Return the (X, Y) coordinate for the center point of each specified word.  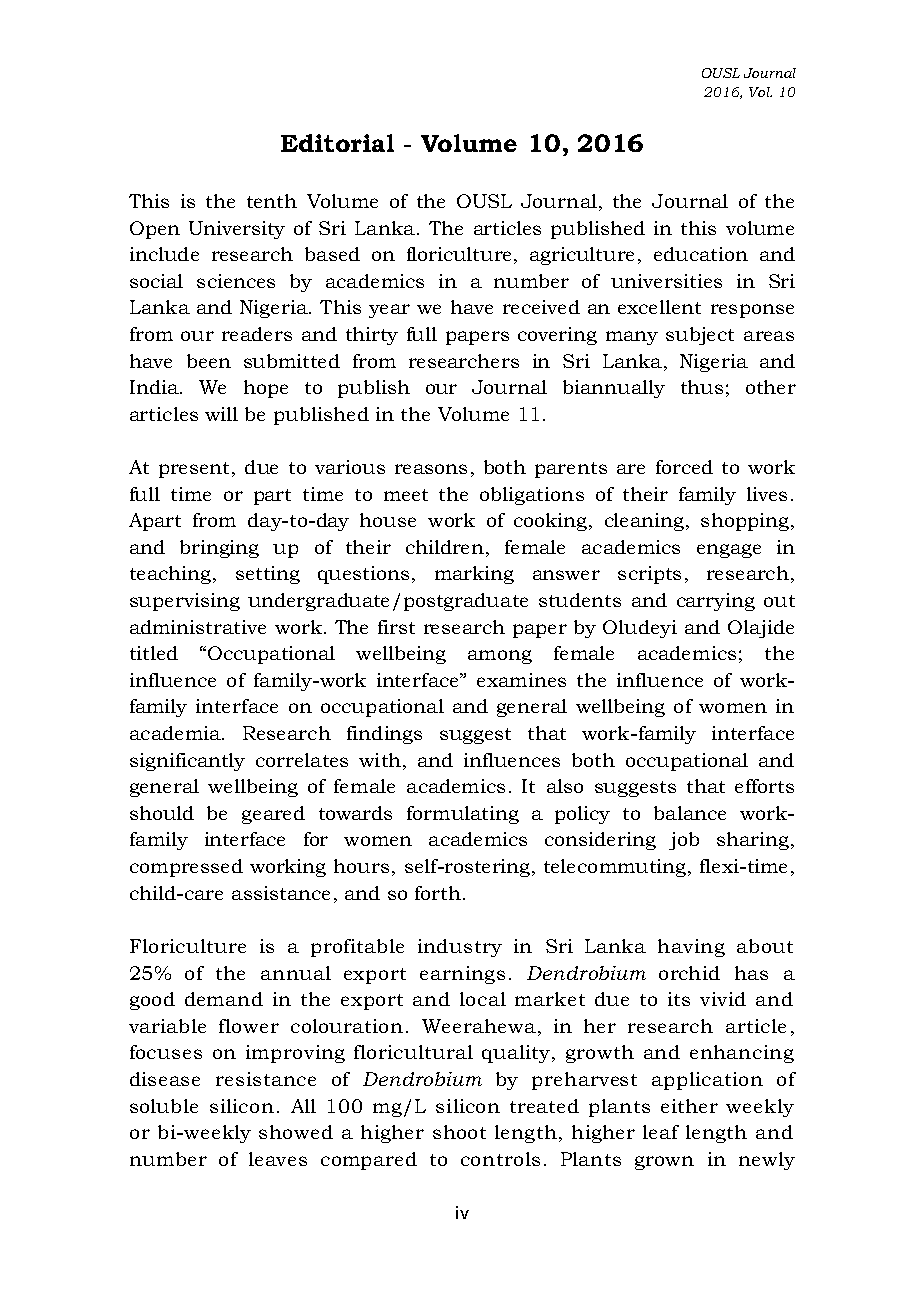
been (209, 361)
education (701, 254)
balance (690, 813)
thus (702, 387)
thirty (372, 336)
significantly (187, 762)
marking (474, 575)
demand (224, 999)
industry (460, 948)
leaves (278, 1159)
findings (384, 735)
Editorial (337, 143)
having (691, 948)
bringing (219, 549)
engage (729, 551)
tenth (272, 201)
